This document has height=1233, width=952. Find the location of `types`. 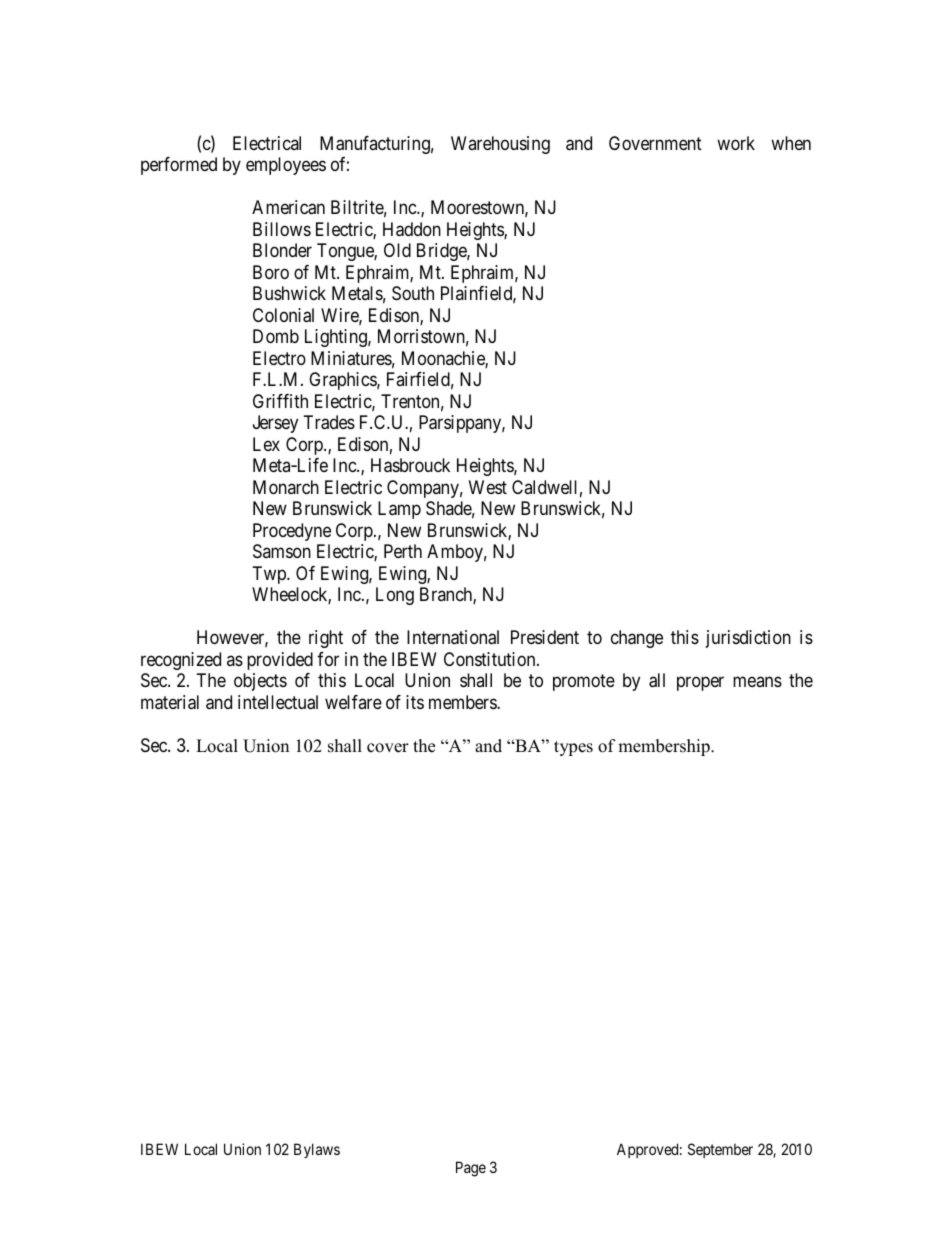

types is located at coordinates (573, 748).
